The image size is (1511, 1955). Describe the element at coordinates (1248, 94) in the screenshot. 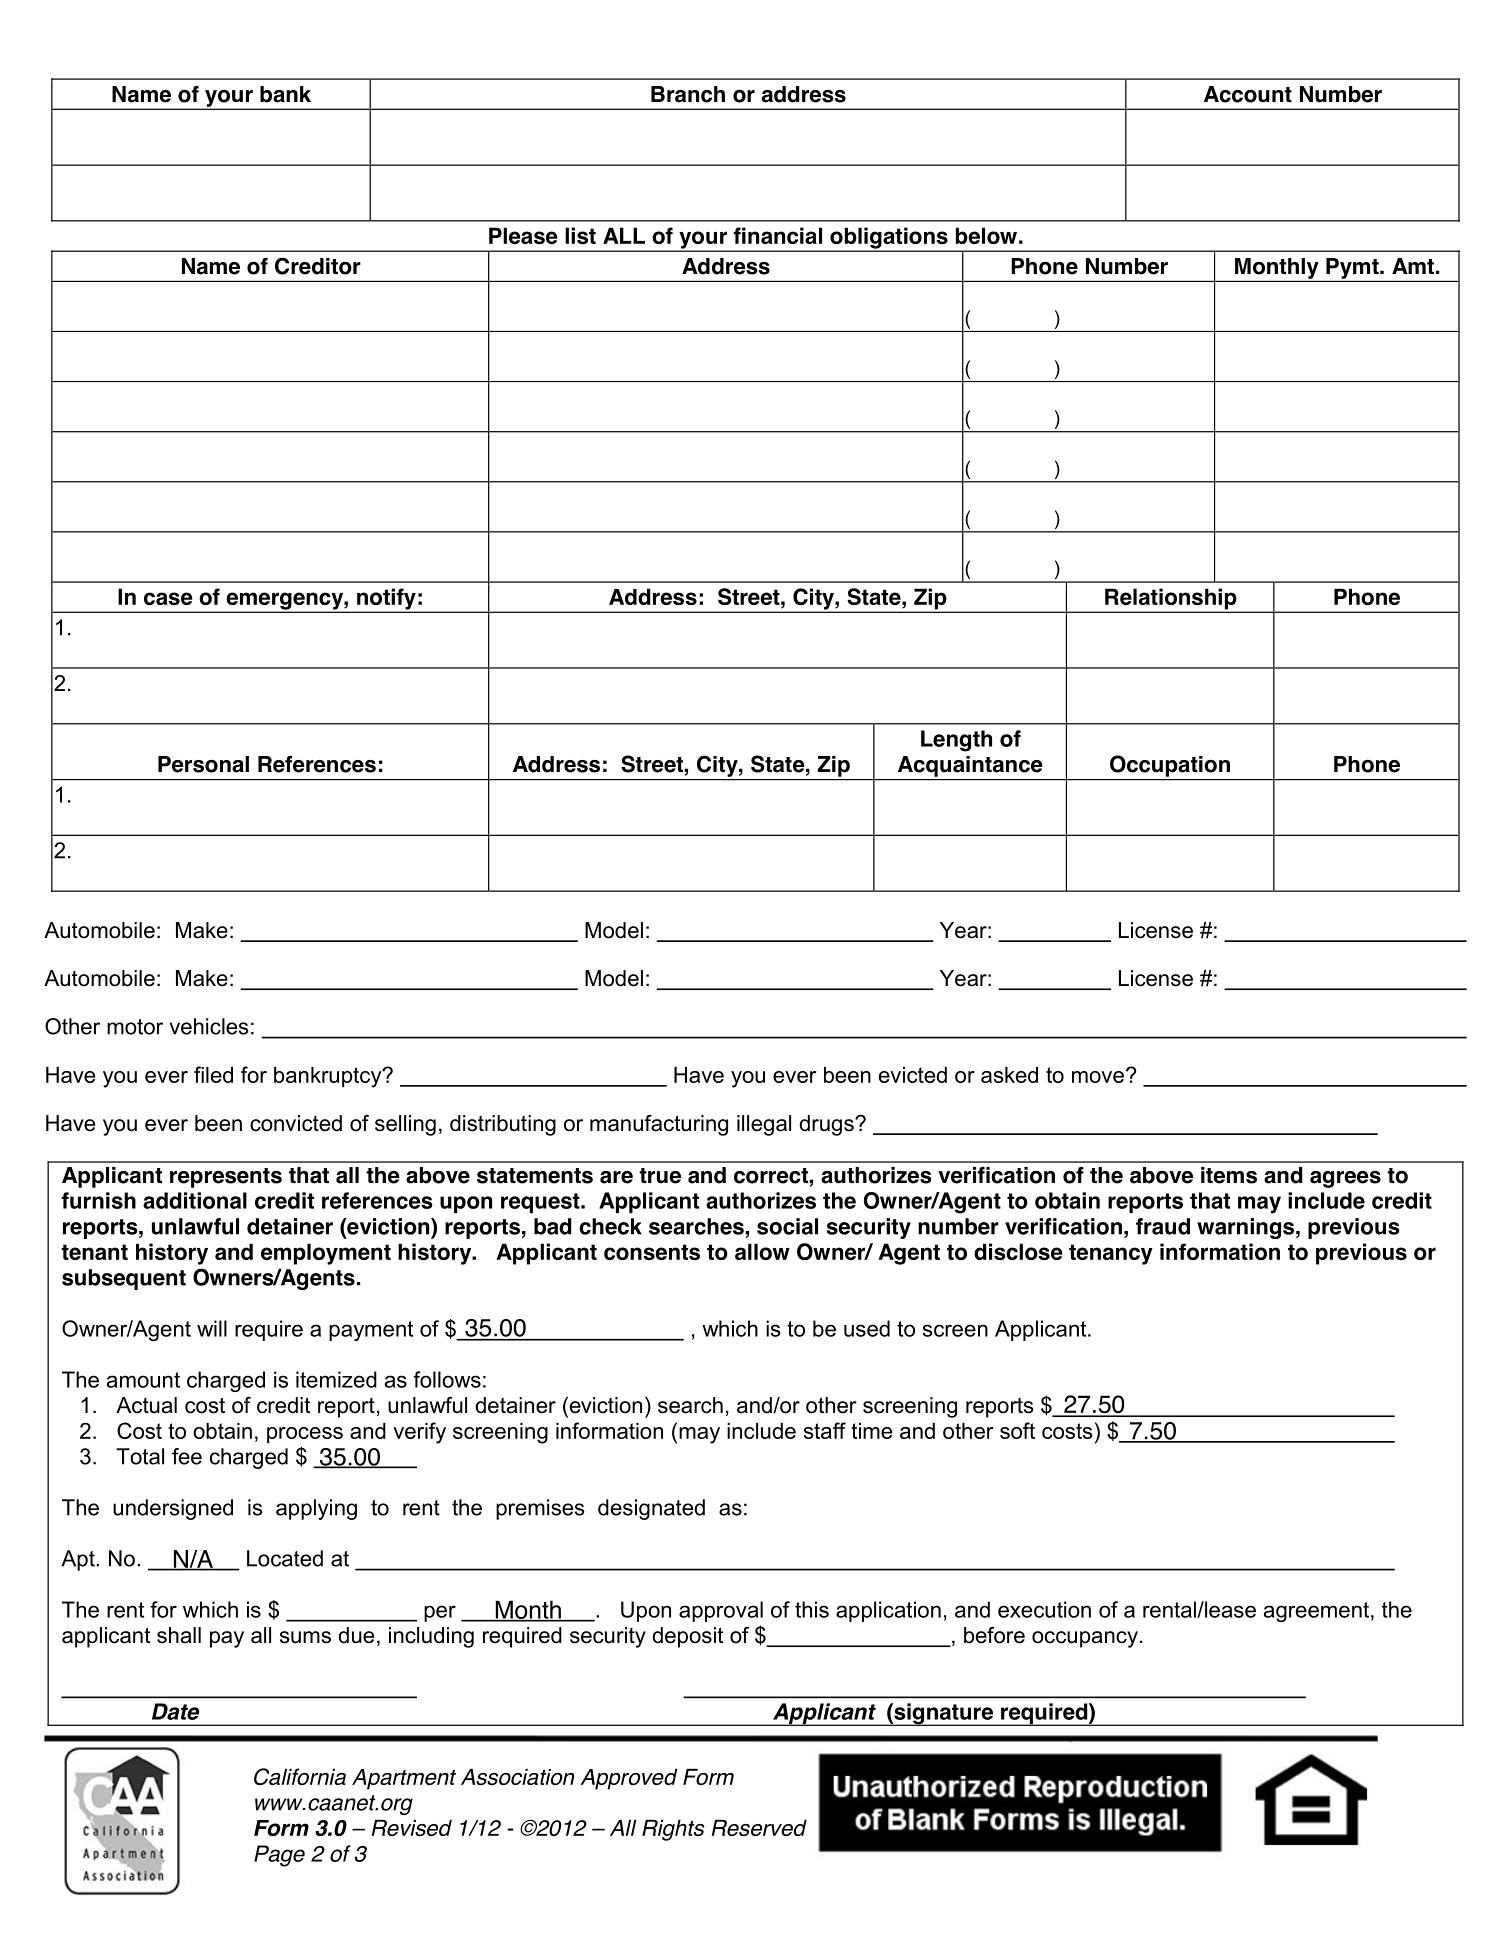

I see `Account` at that location.
